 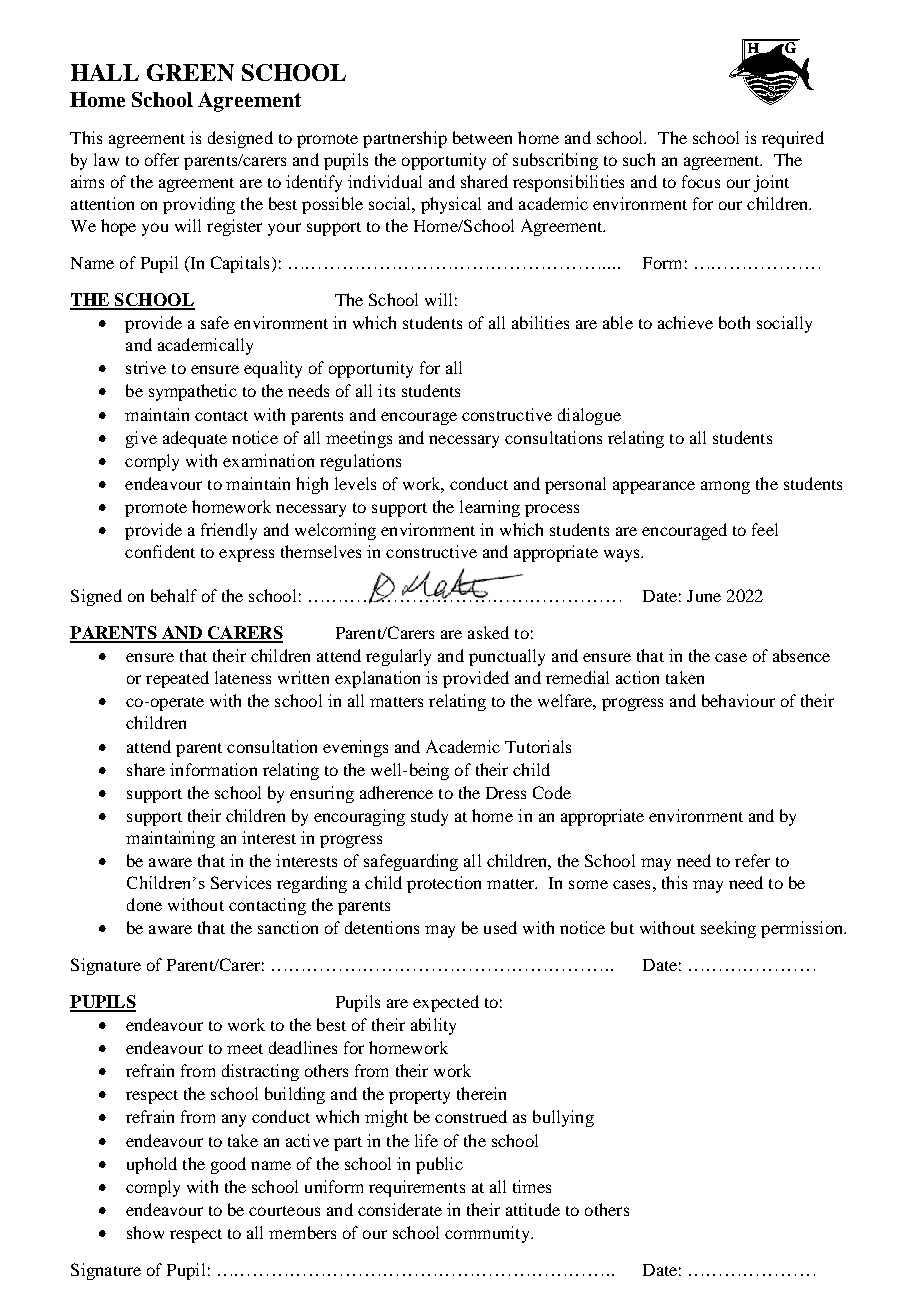 I want to click on repeated, so click(x=177, y=679).
